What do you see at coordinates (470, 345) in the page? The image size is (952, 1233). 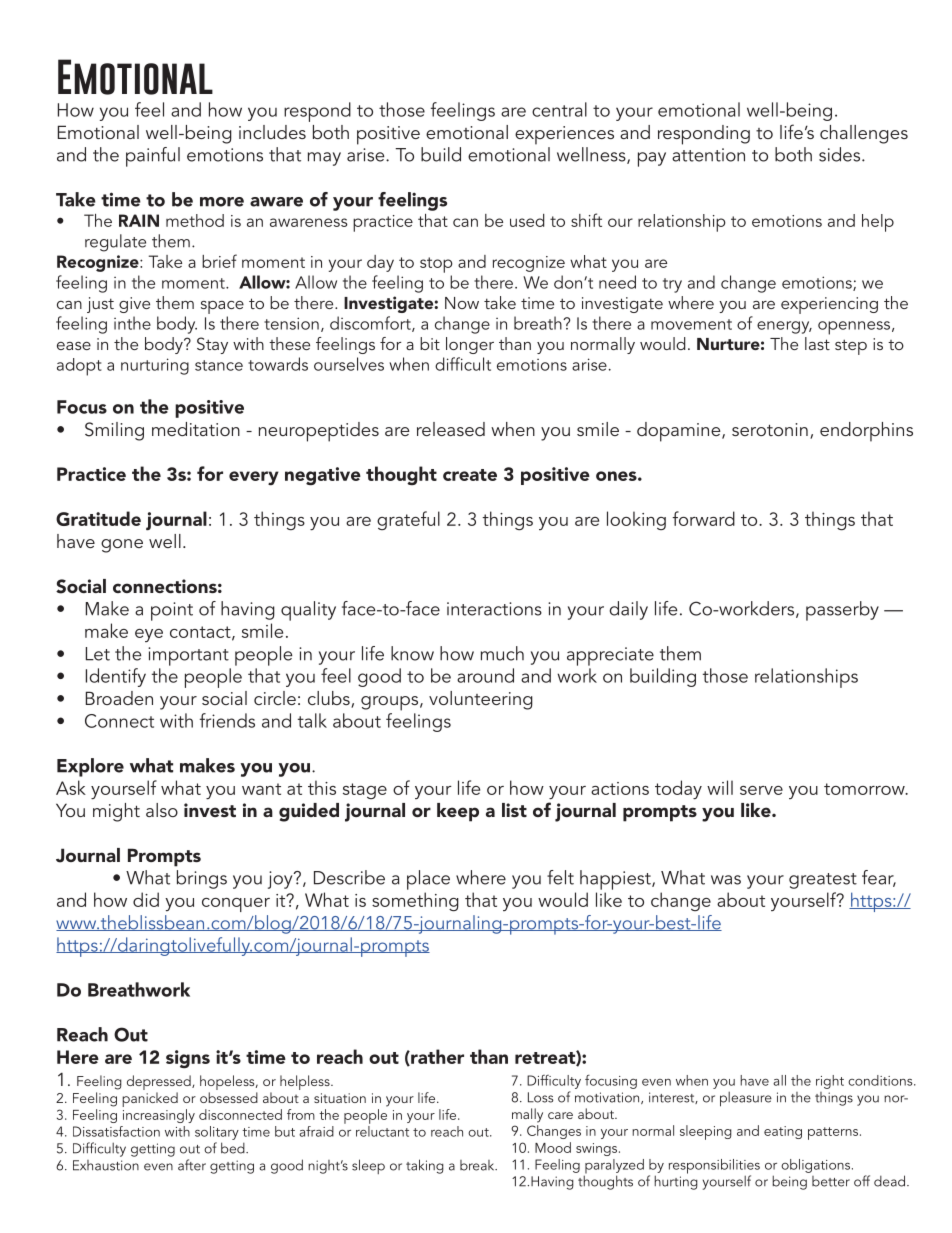 I see `longer` at bounding box center [470, 345].
